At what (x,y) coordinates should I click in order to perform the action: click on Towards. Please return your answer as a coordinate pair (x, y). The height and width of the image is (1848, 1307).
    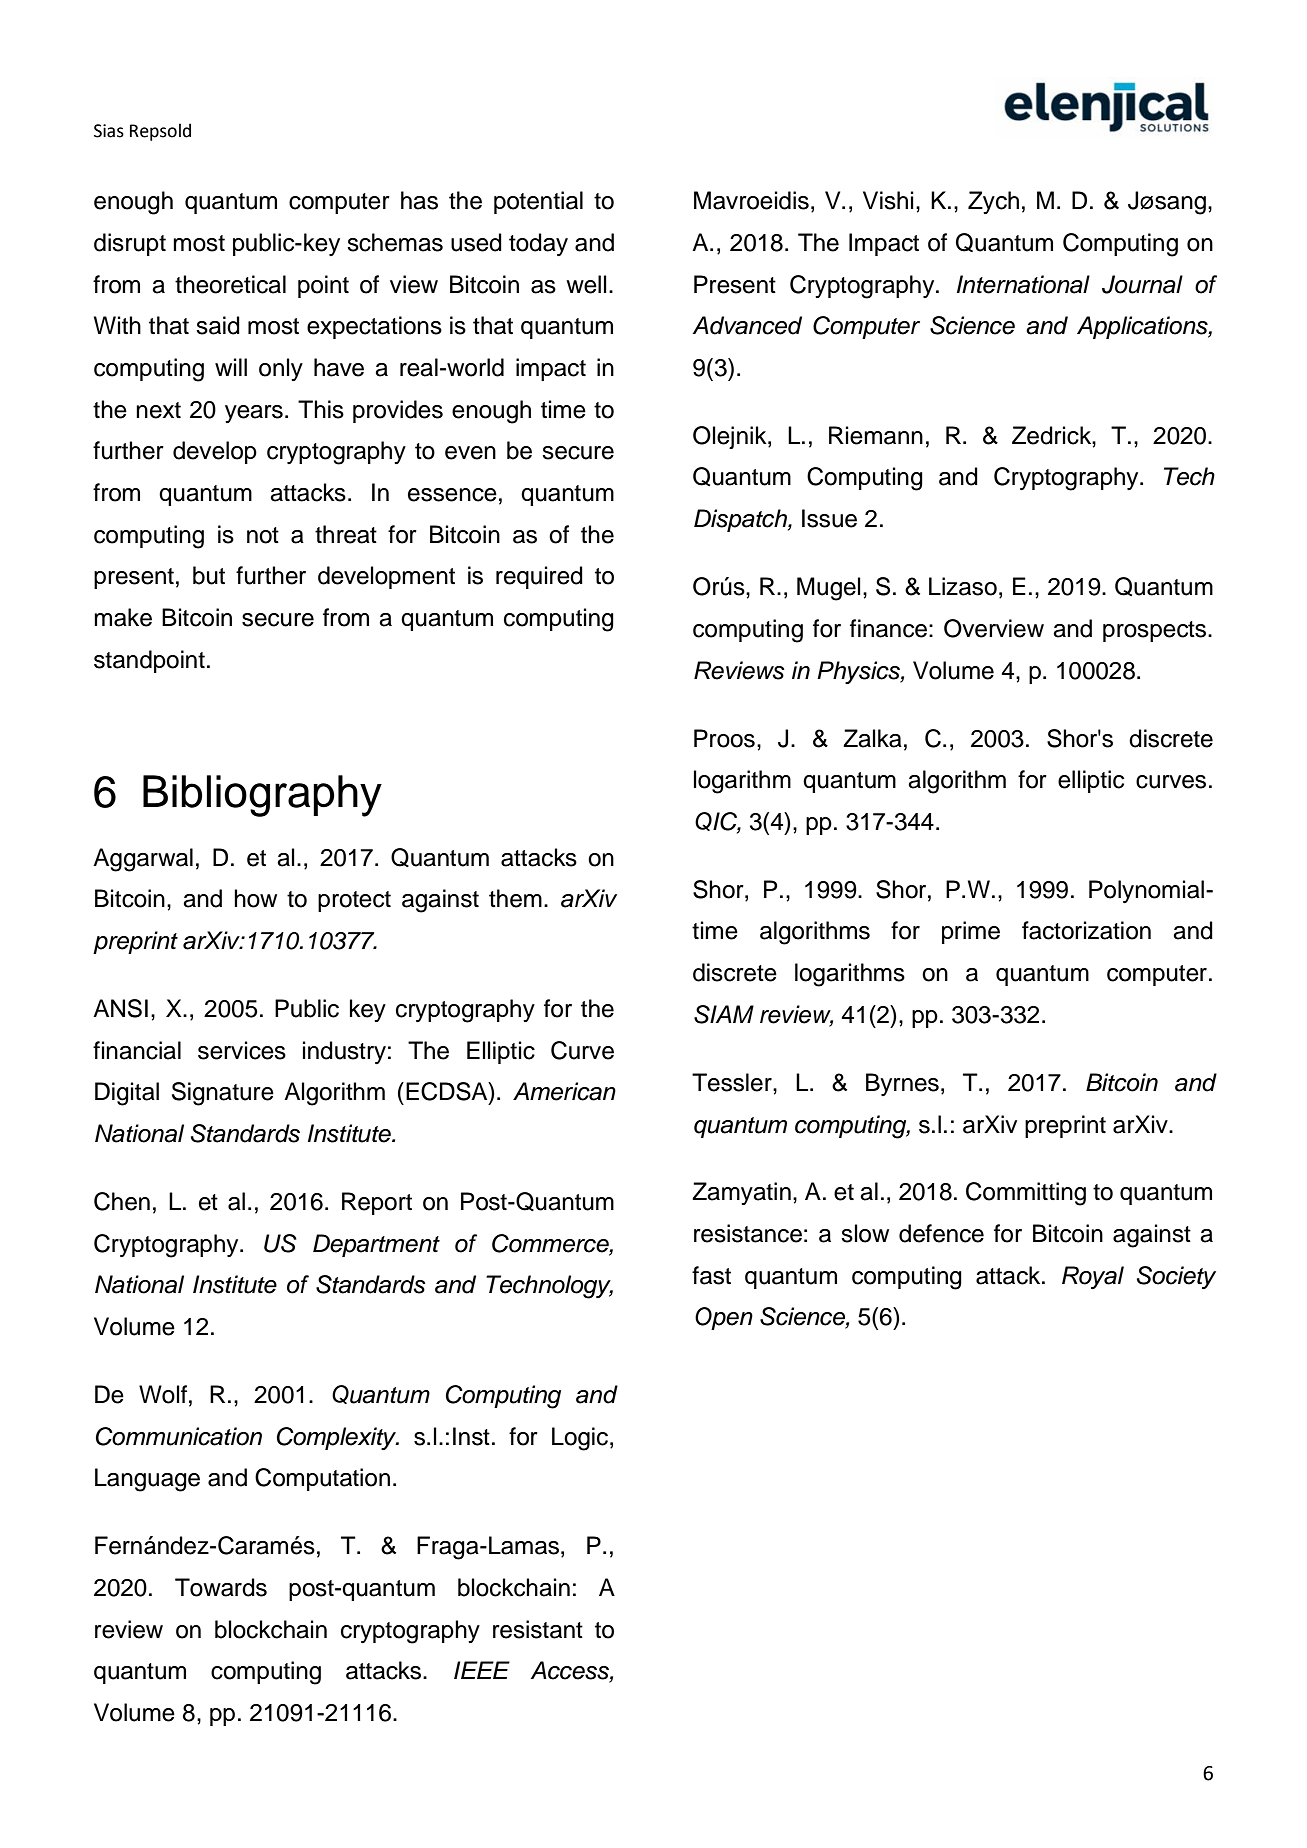
    Looking at the image, I should click on (221, 1587).
